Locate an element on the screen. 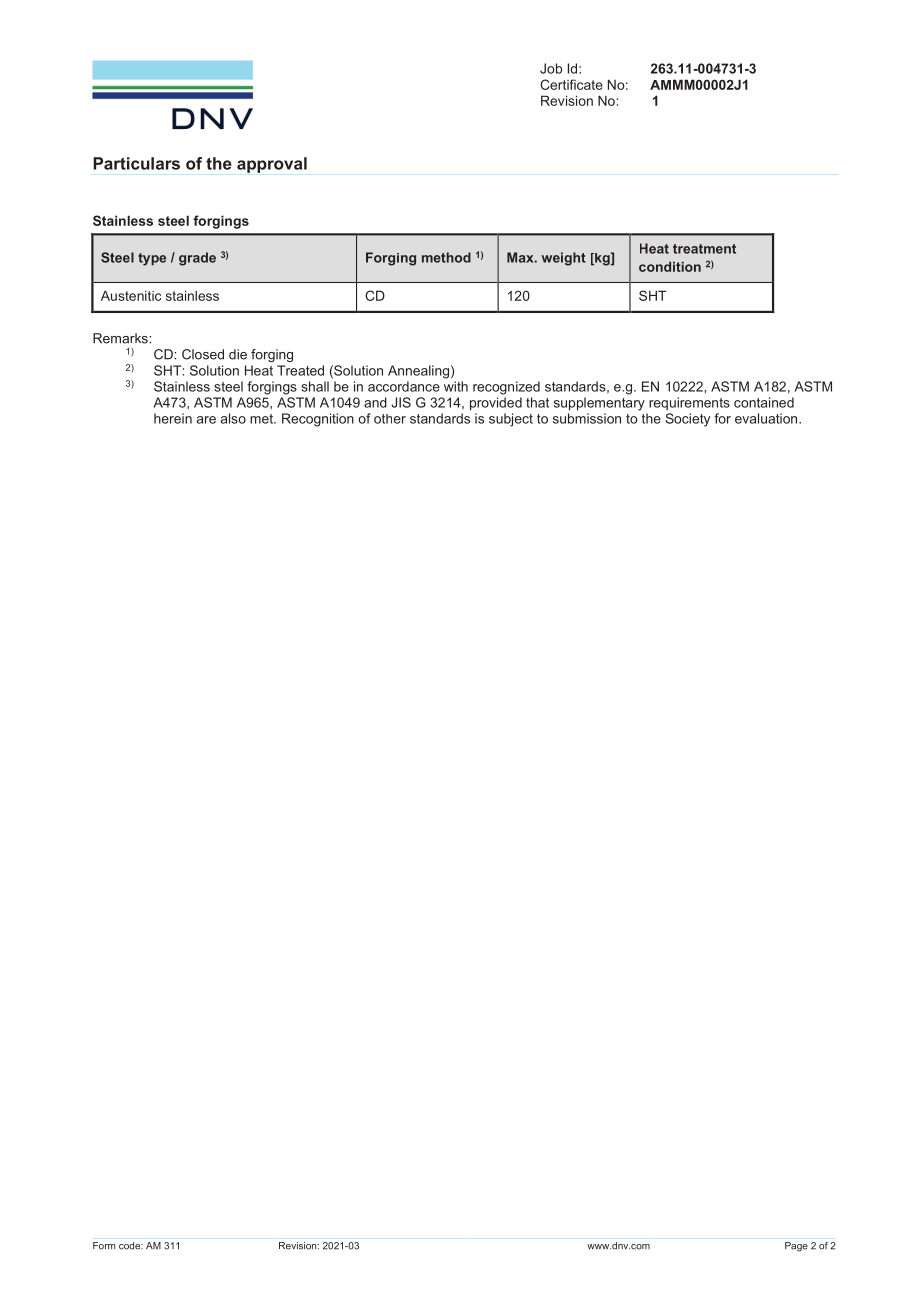  Society is located at coordinates (687, 420).
